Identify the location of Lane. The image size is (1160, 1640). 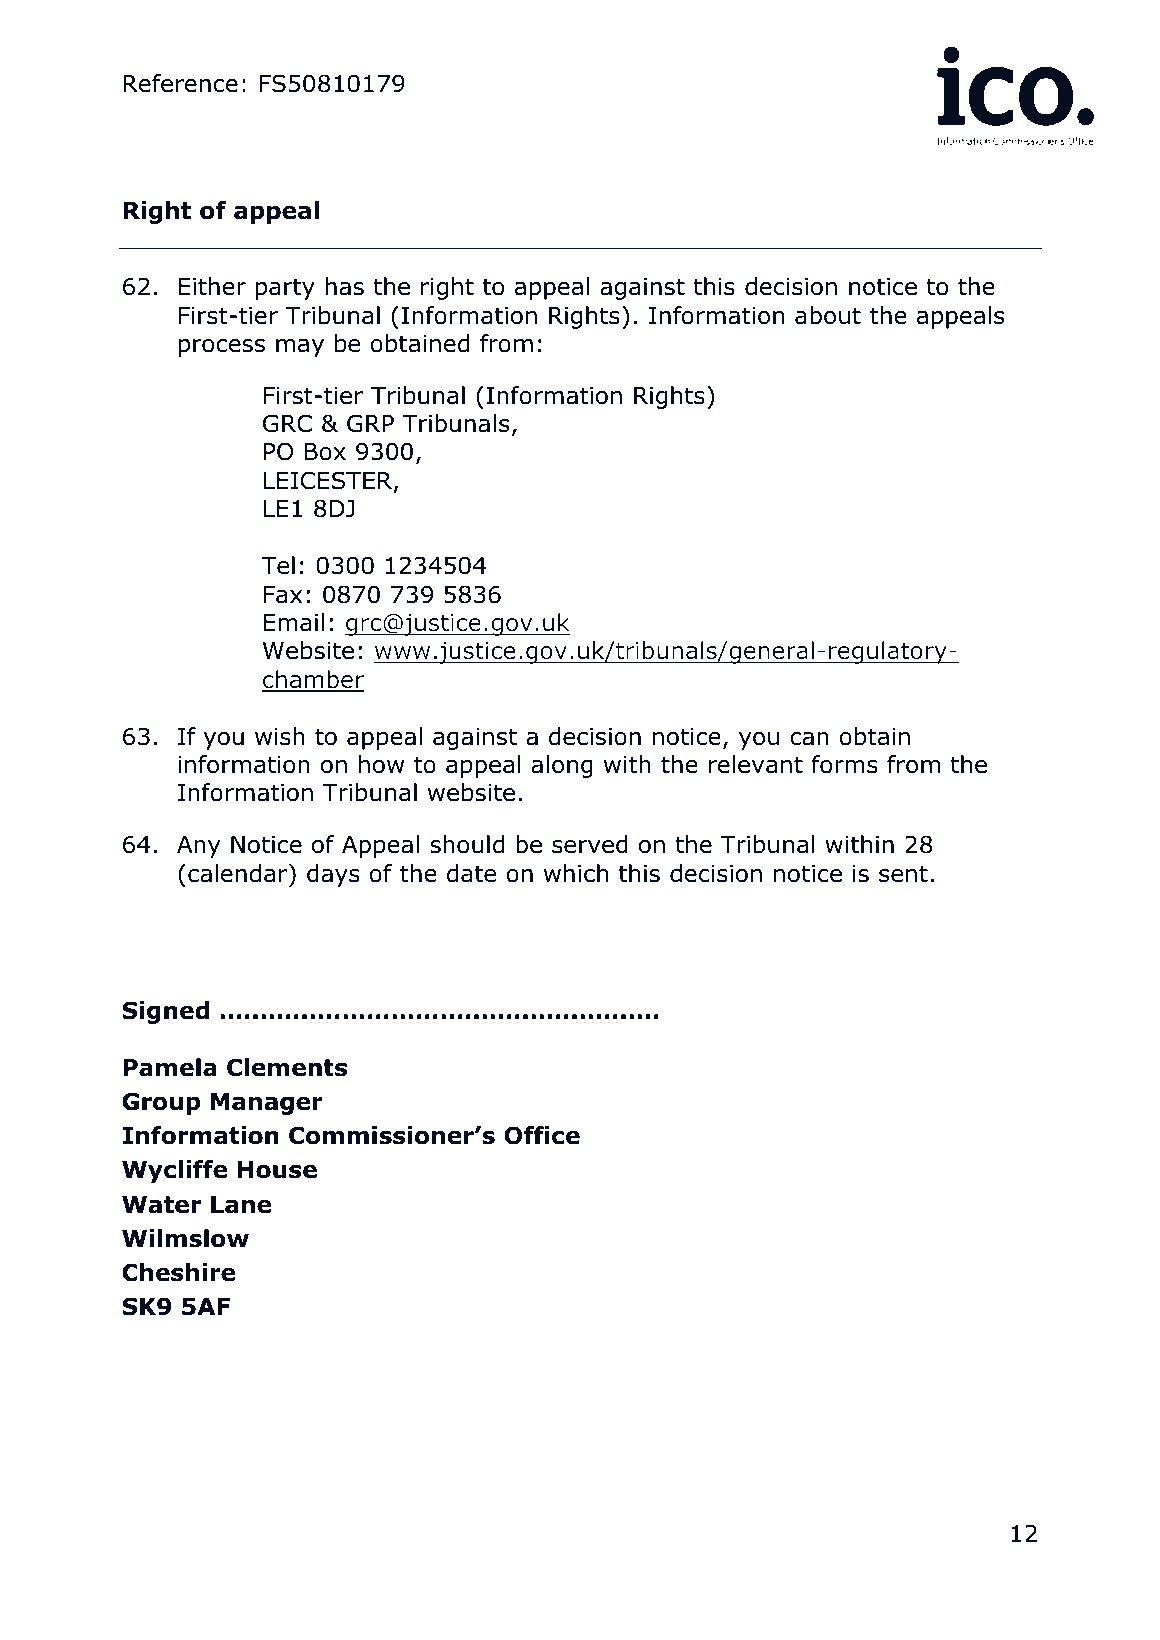
(241, 1205).
